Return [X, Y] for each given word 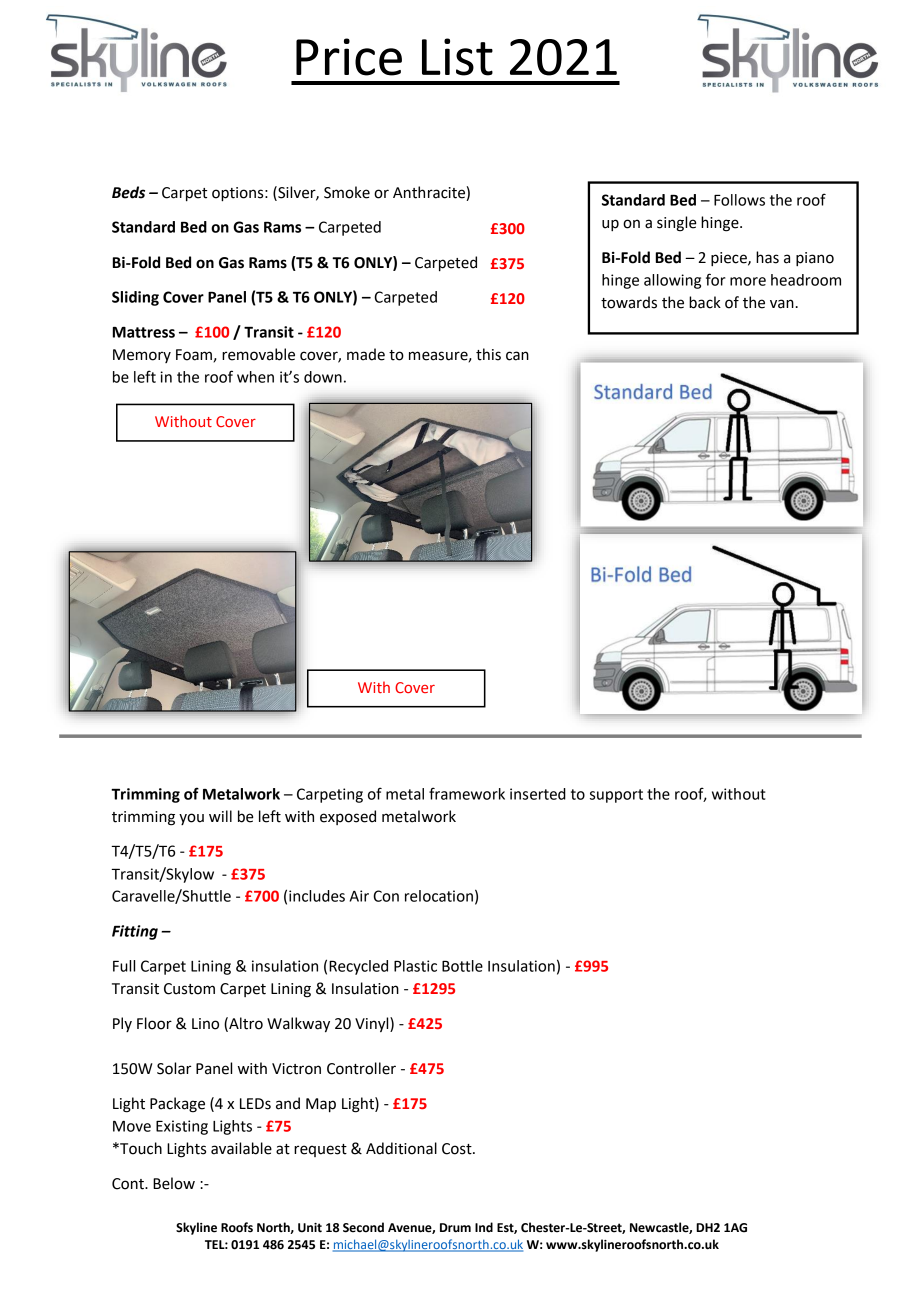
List [457, 57]
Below [174, 1183]
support [616, 796]
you [191, 819]
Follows [739, 200]
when [255, 377]
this [488, 354]
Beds [128, 192]
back [705, 302]
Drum [455, 1228]
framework [467, 793]
